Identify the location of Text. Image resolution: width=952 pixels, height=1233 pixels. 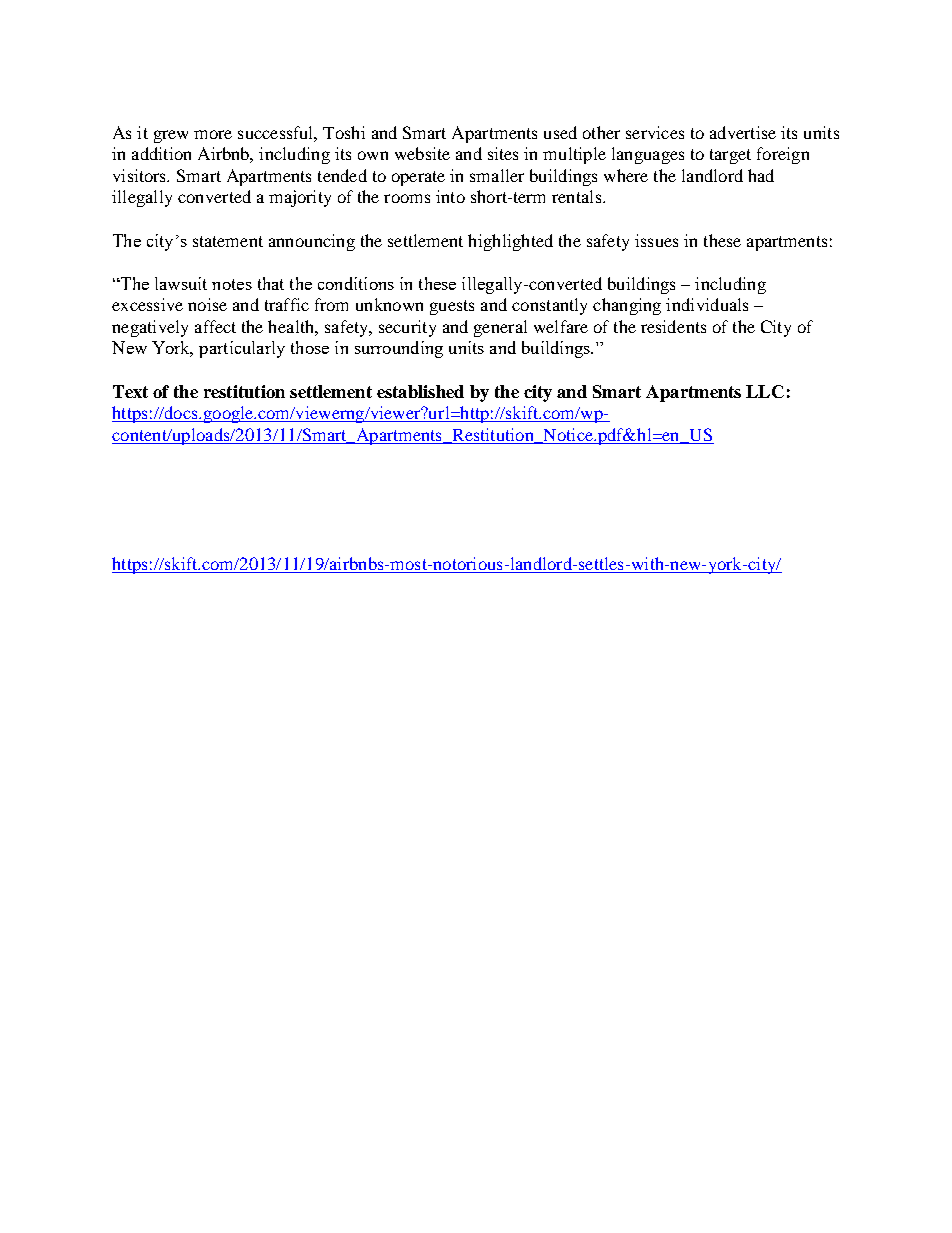
(130, 391).
